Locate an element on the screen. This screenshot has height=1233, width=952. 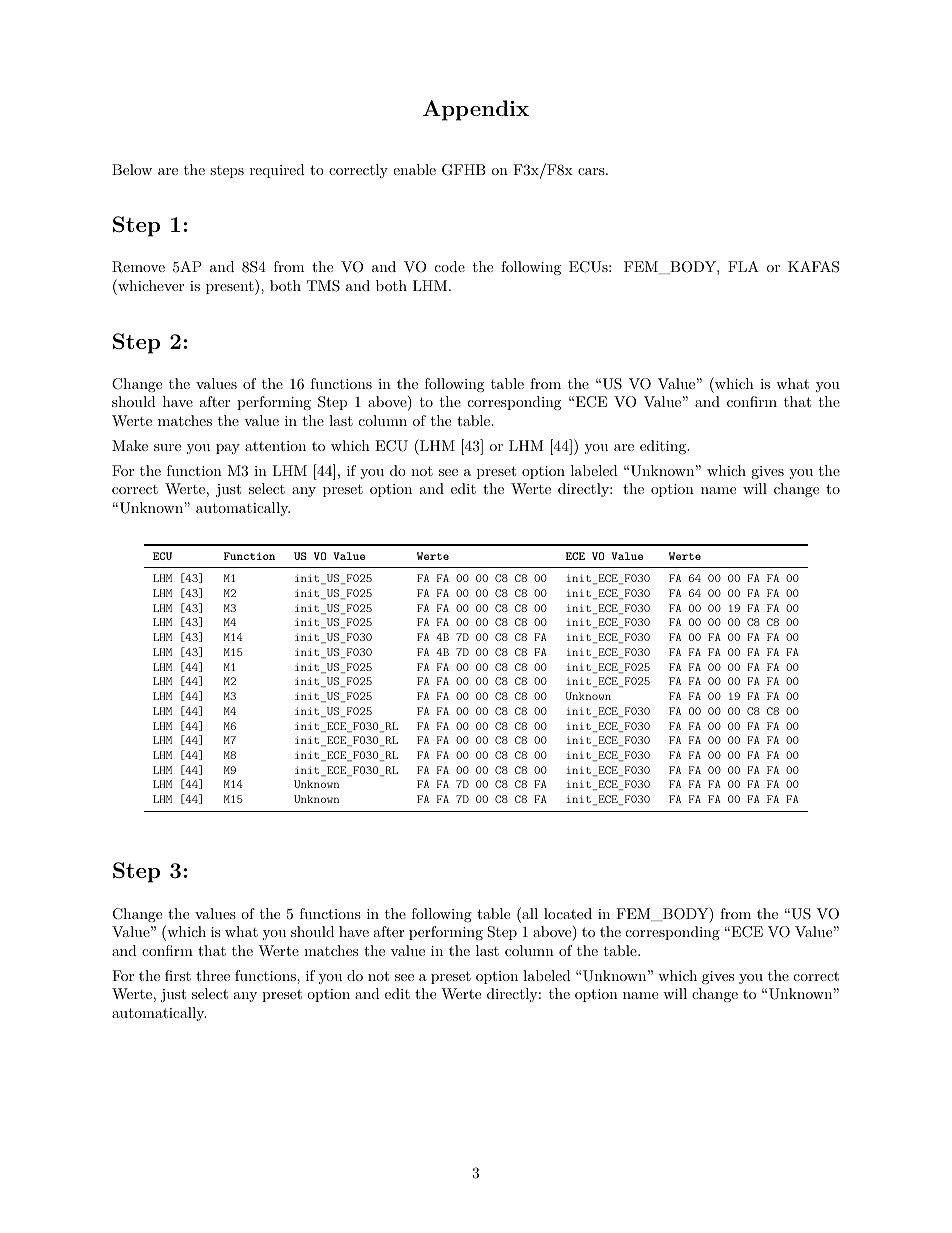
pay is located at coordinates (228, 449).
